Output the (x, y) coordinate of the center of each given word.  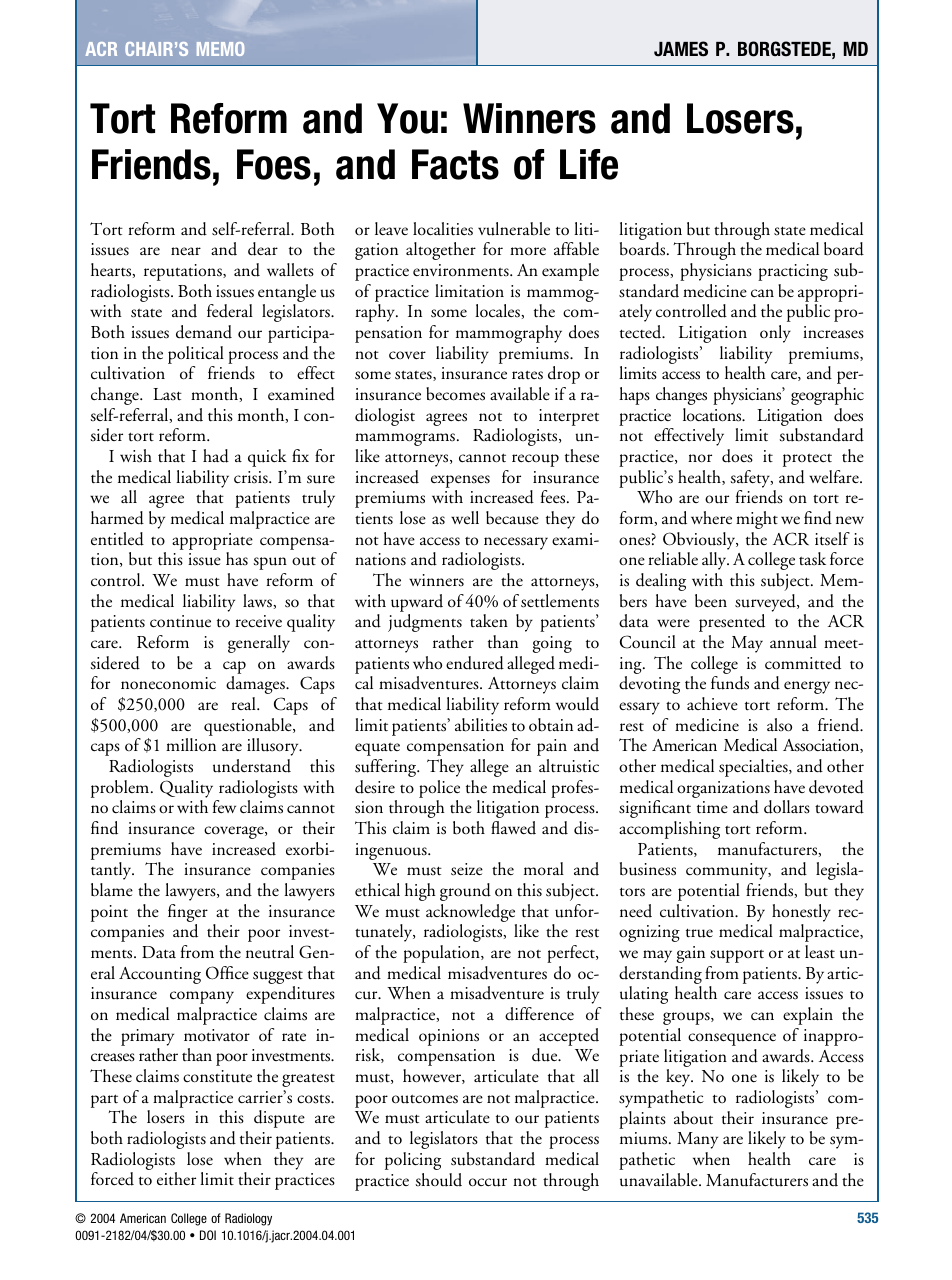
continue (180, 621)
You (407, 118)
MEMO (220, 49)
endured (475, 663)
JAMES (681, 49)
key (679, 1078)
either (176, 1179)
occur (488, 1182)
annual (793, 642)
